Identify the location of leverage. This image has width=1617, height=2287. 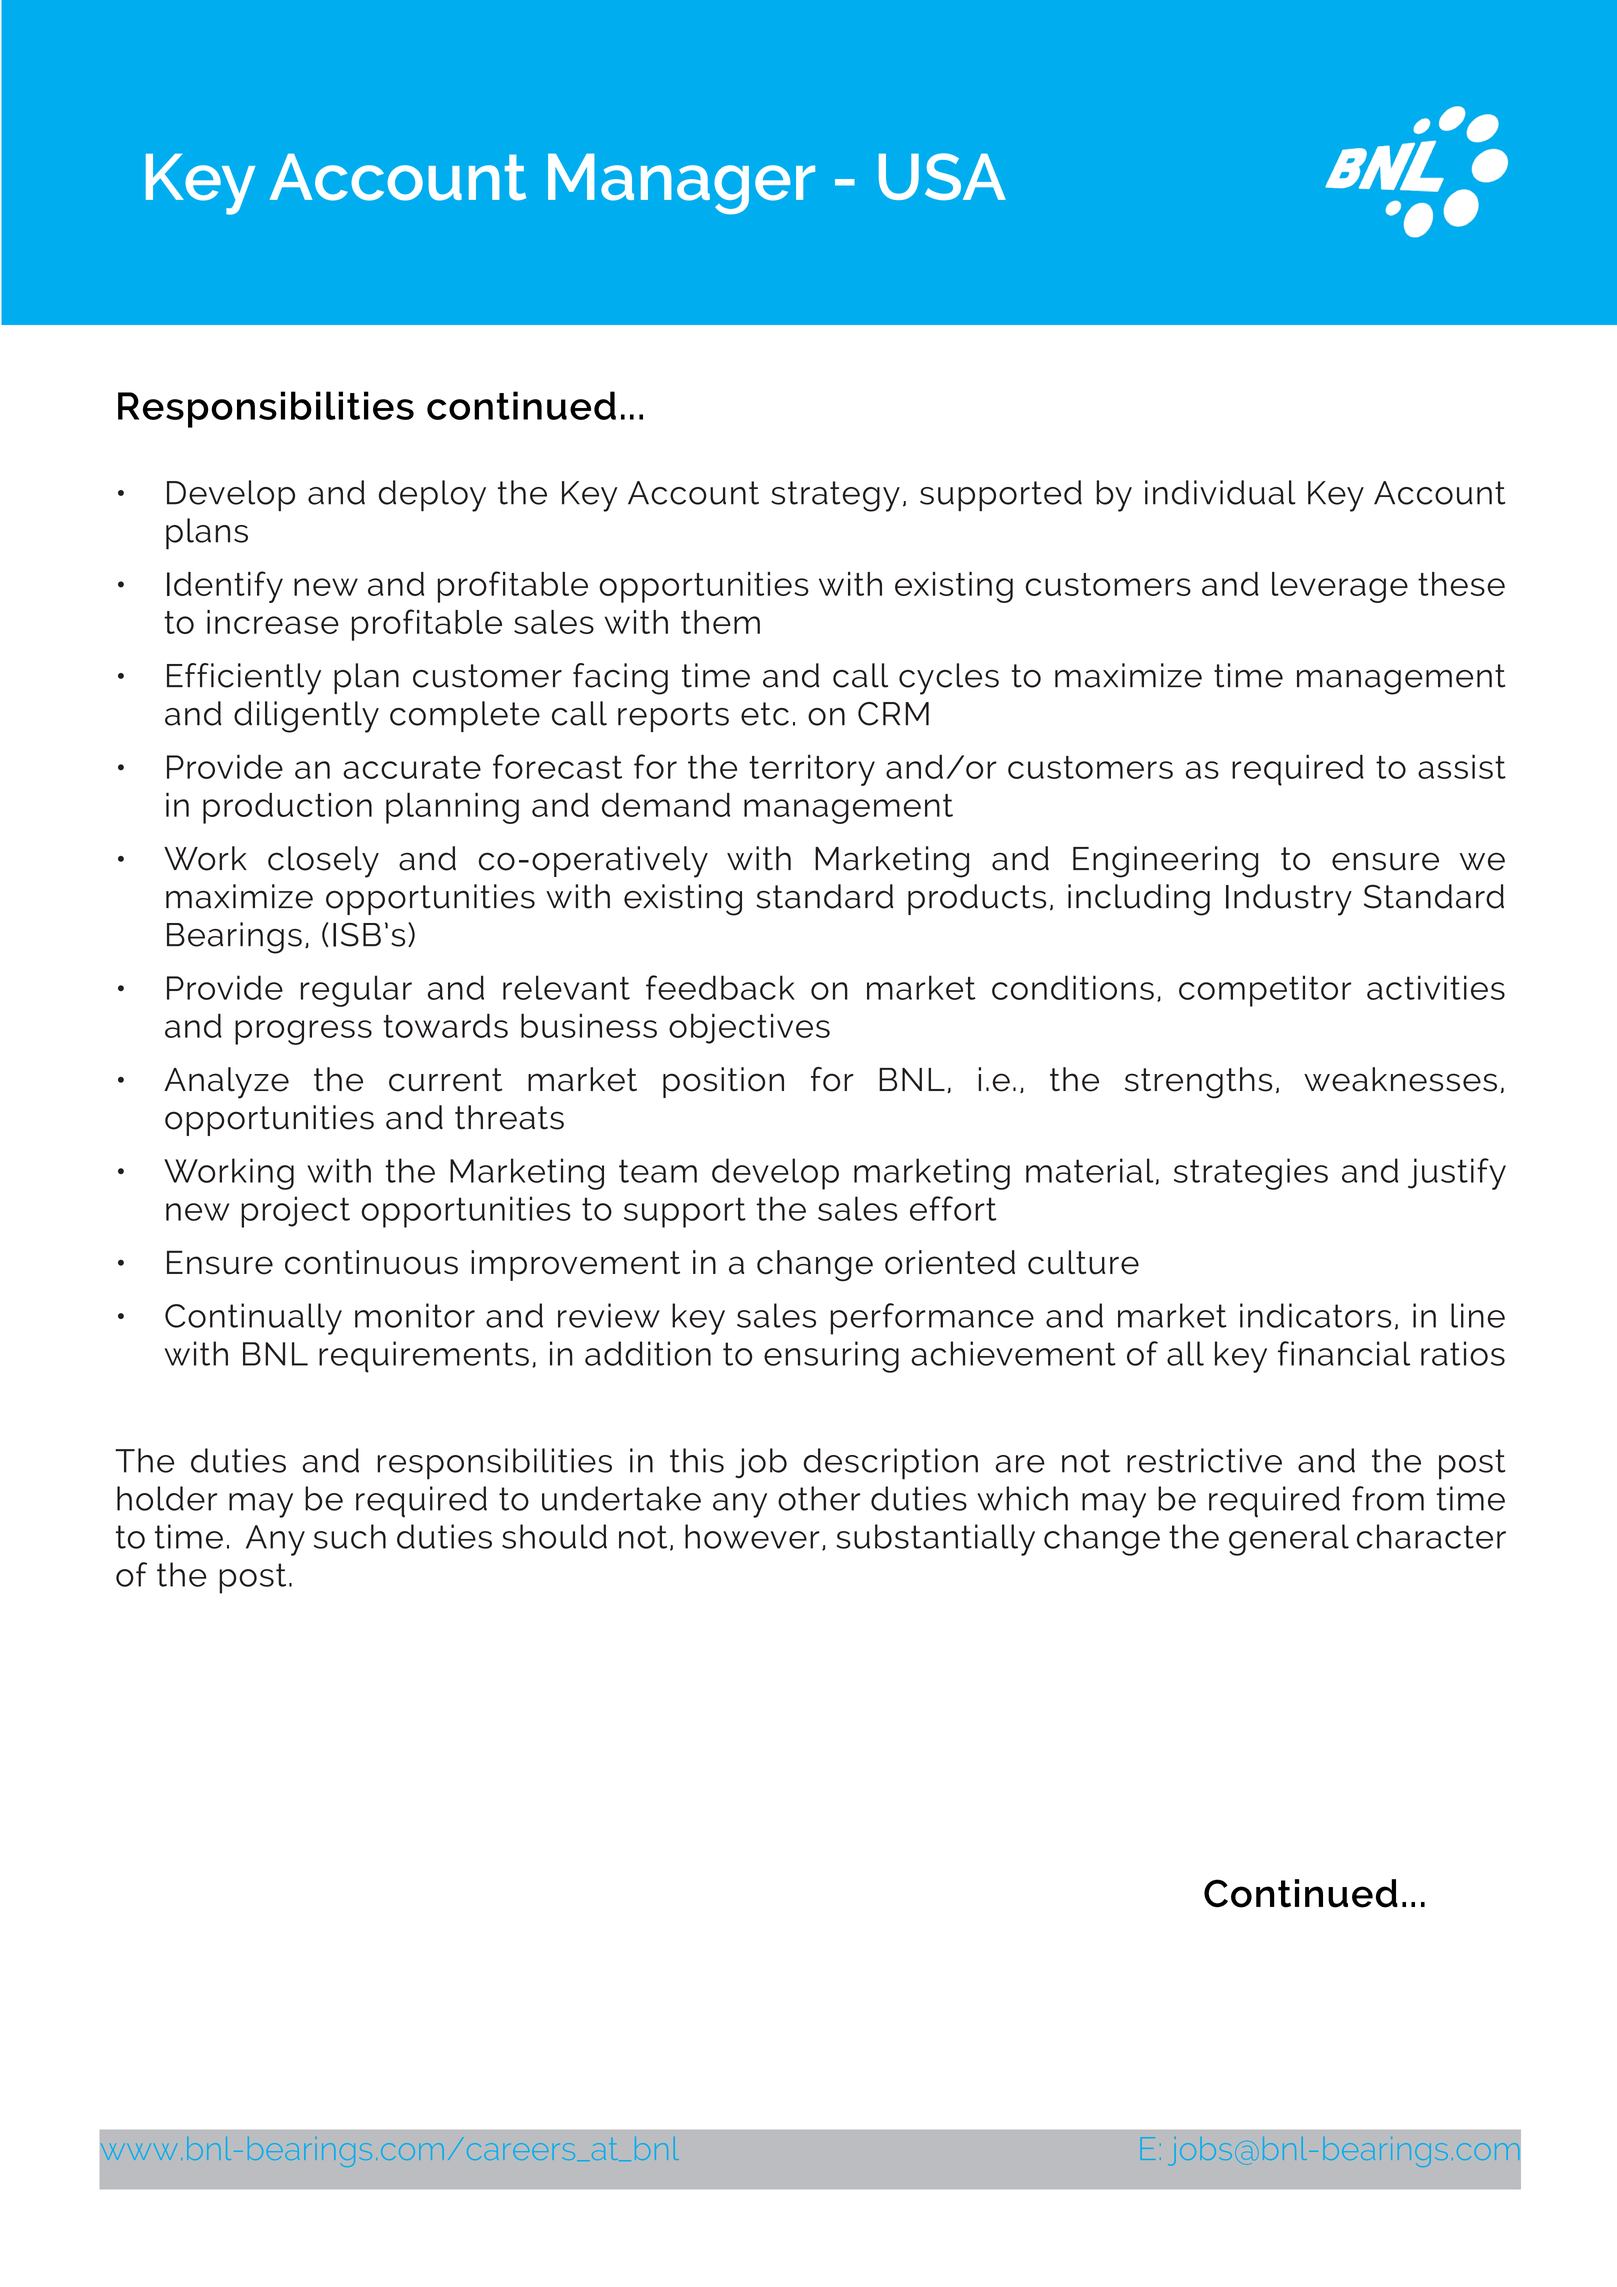
(1340, 587).
